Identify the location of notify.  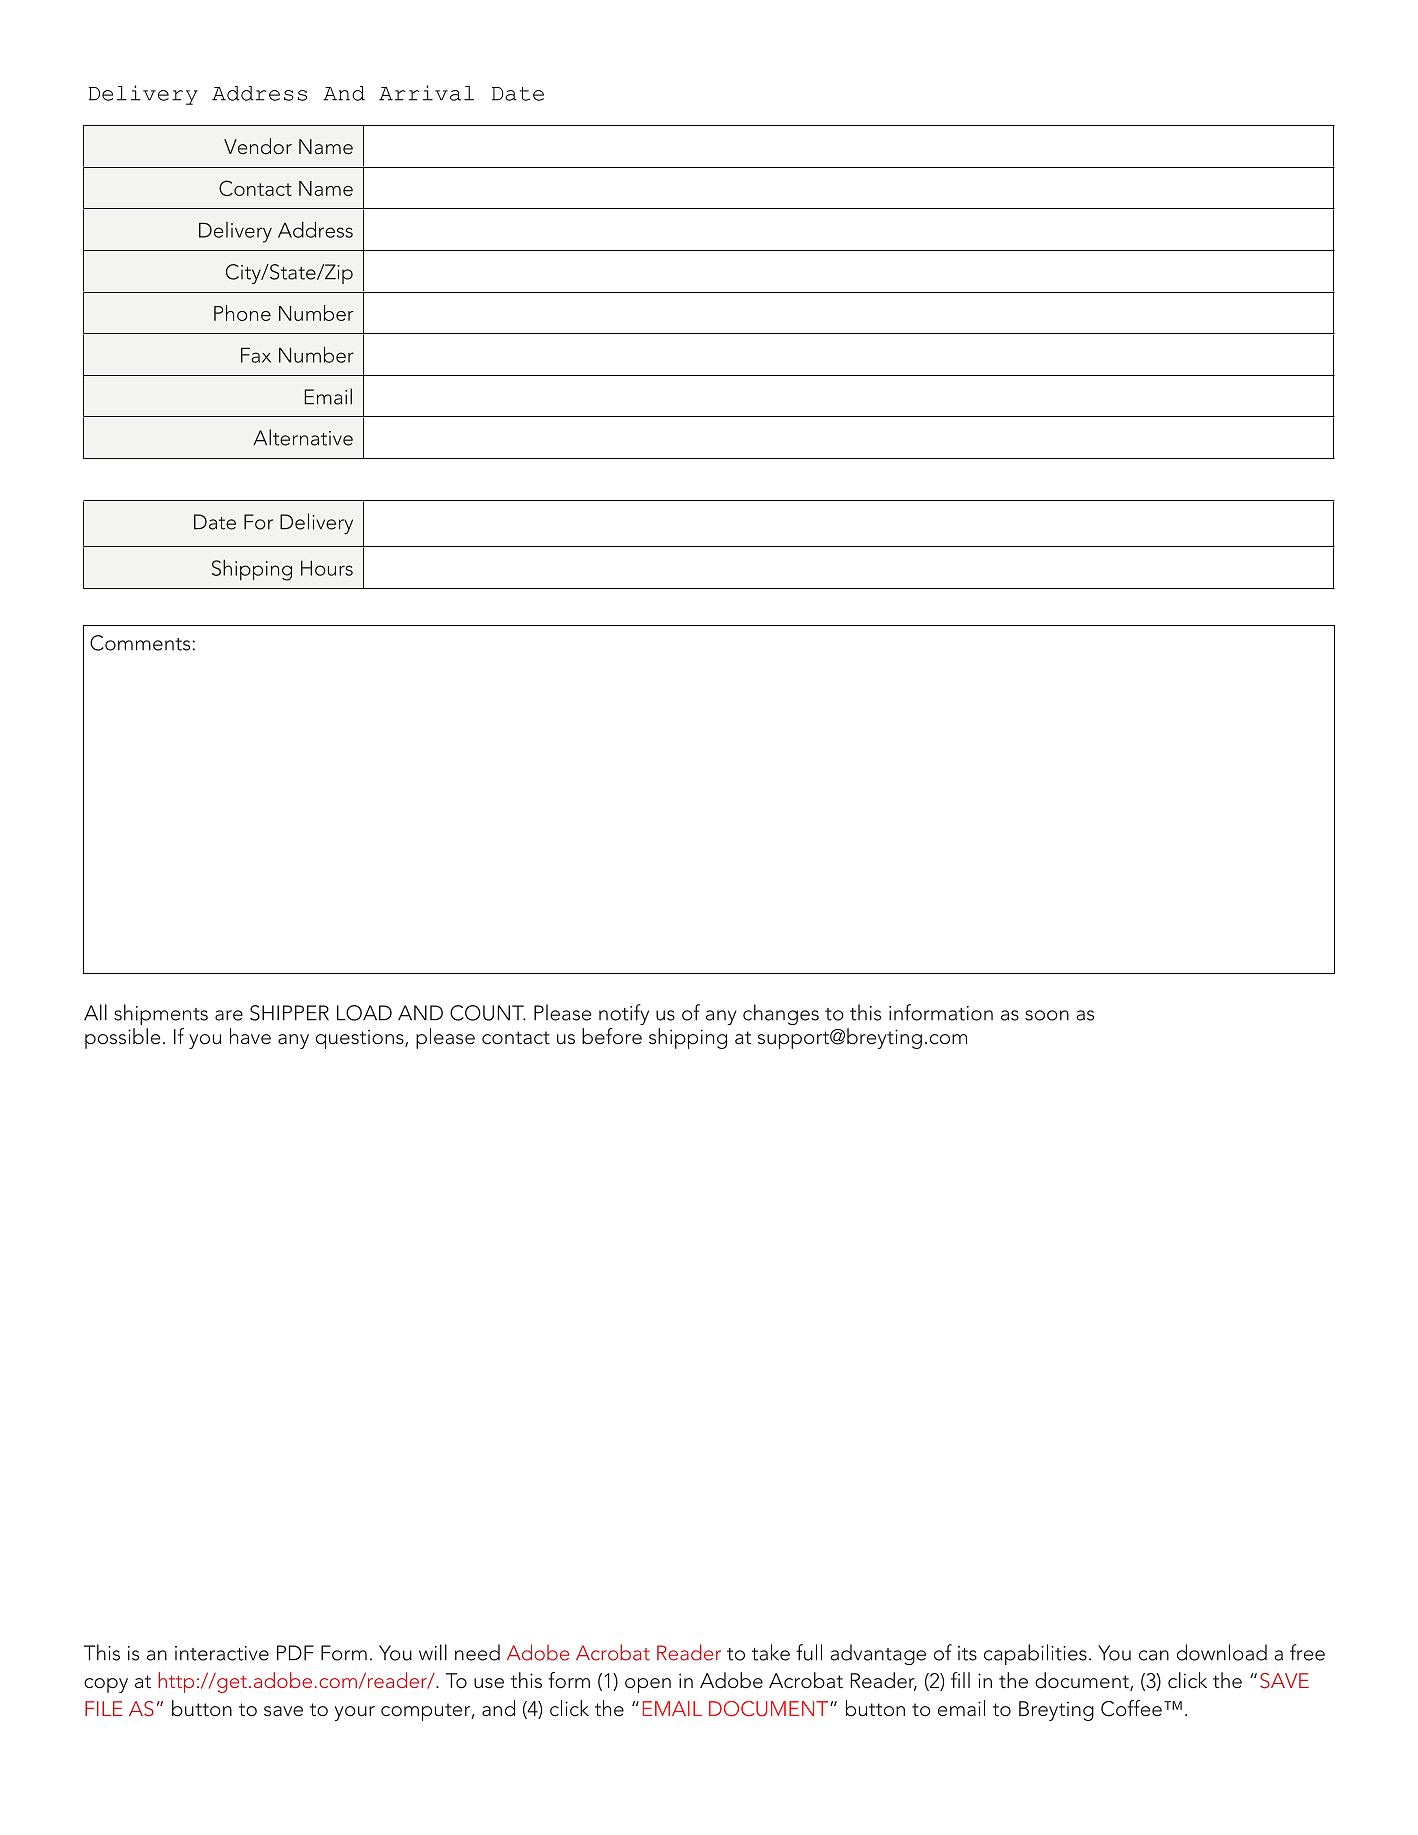
(624, 1014).
